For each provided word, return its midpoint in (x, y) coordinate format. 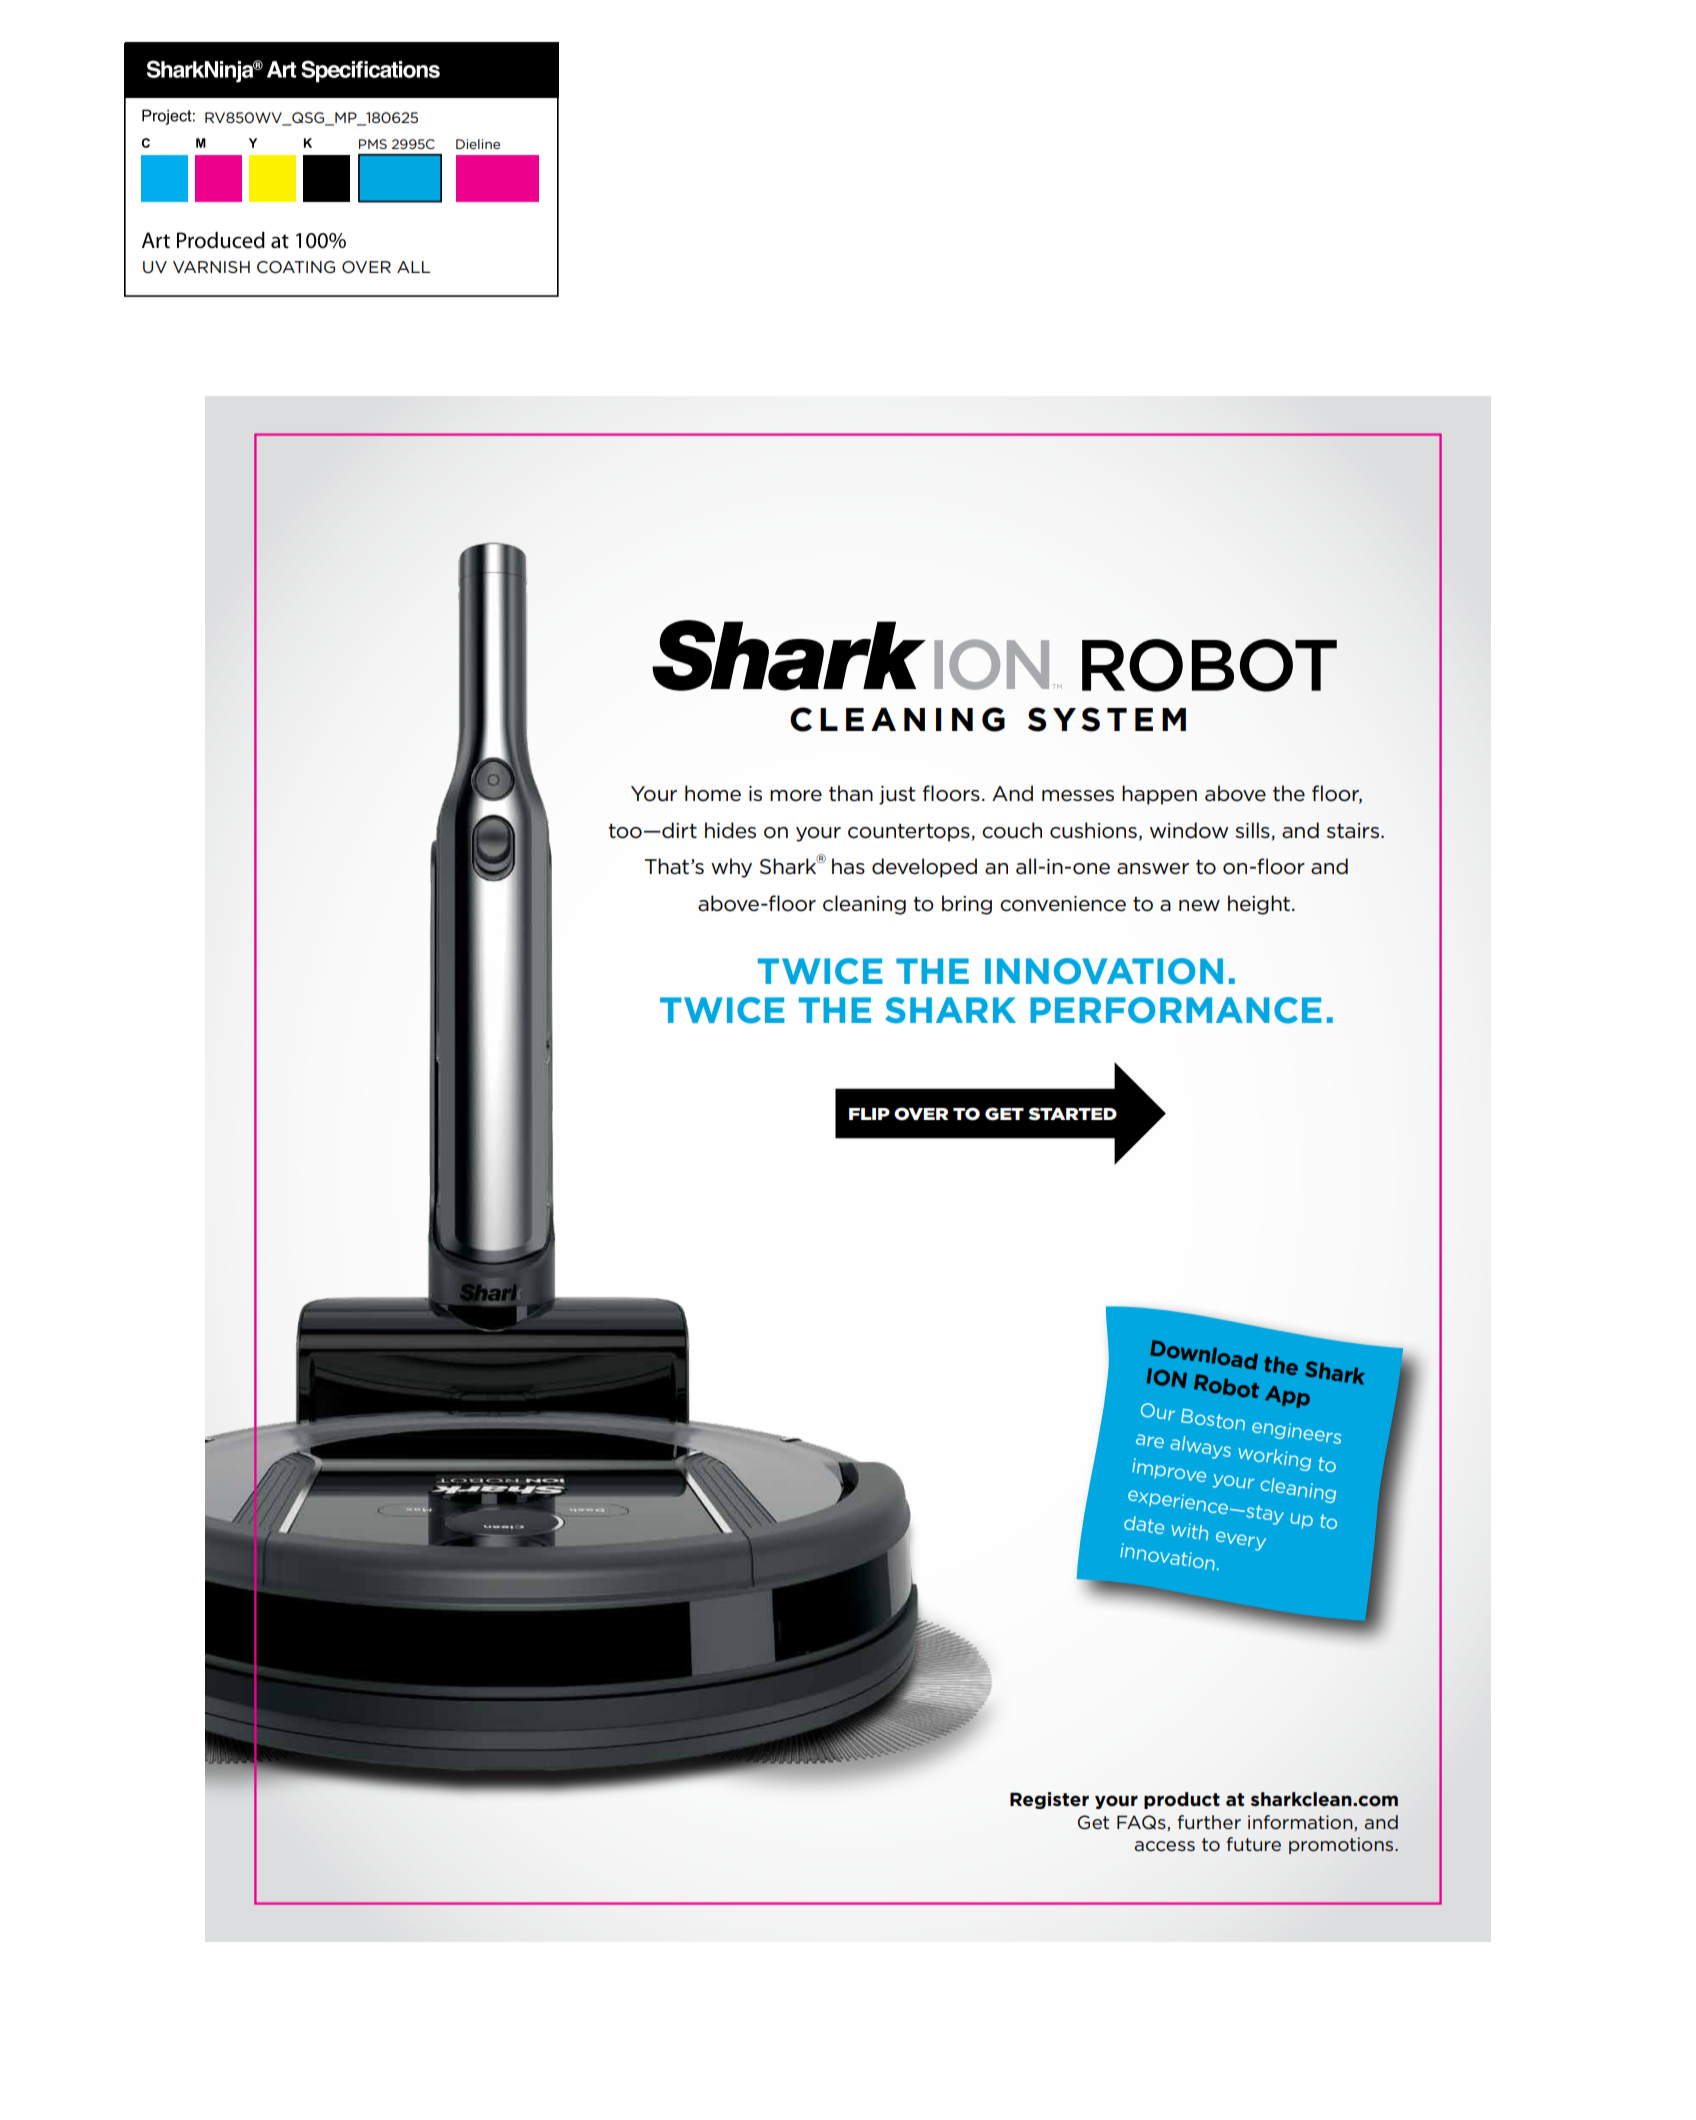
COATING (296, 267)
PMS (373, 144)
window (1189, 830)
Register (1049, 1800)
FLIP (869, 1114)
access (1165, 1846)
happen (1159, 795)
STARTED (1072, 1114)
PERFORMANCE (1176, 1010)
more (796, 796)
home (713, 793)
